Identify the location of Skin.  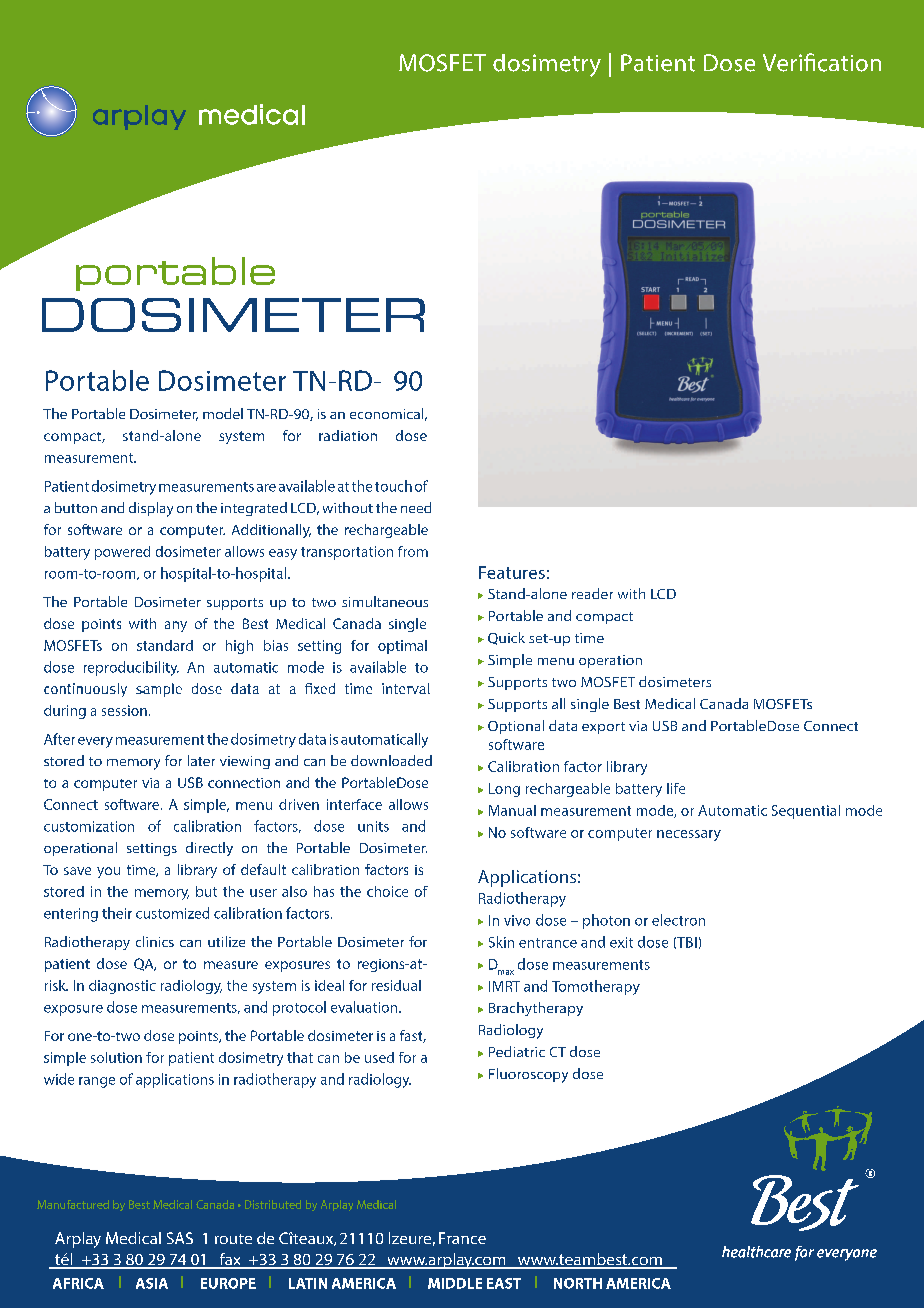
(501, 942).
